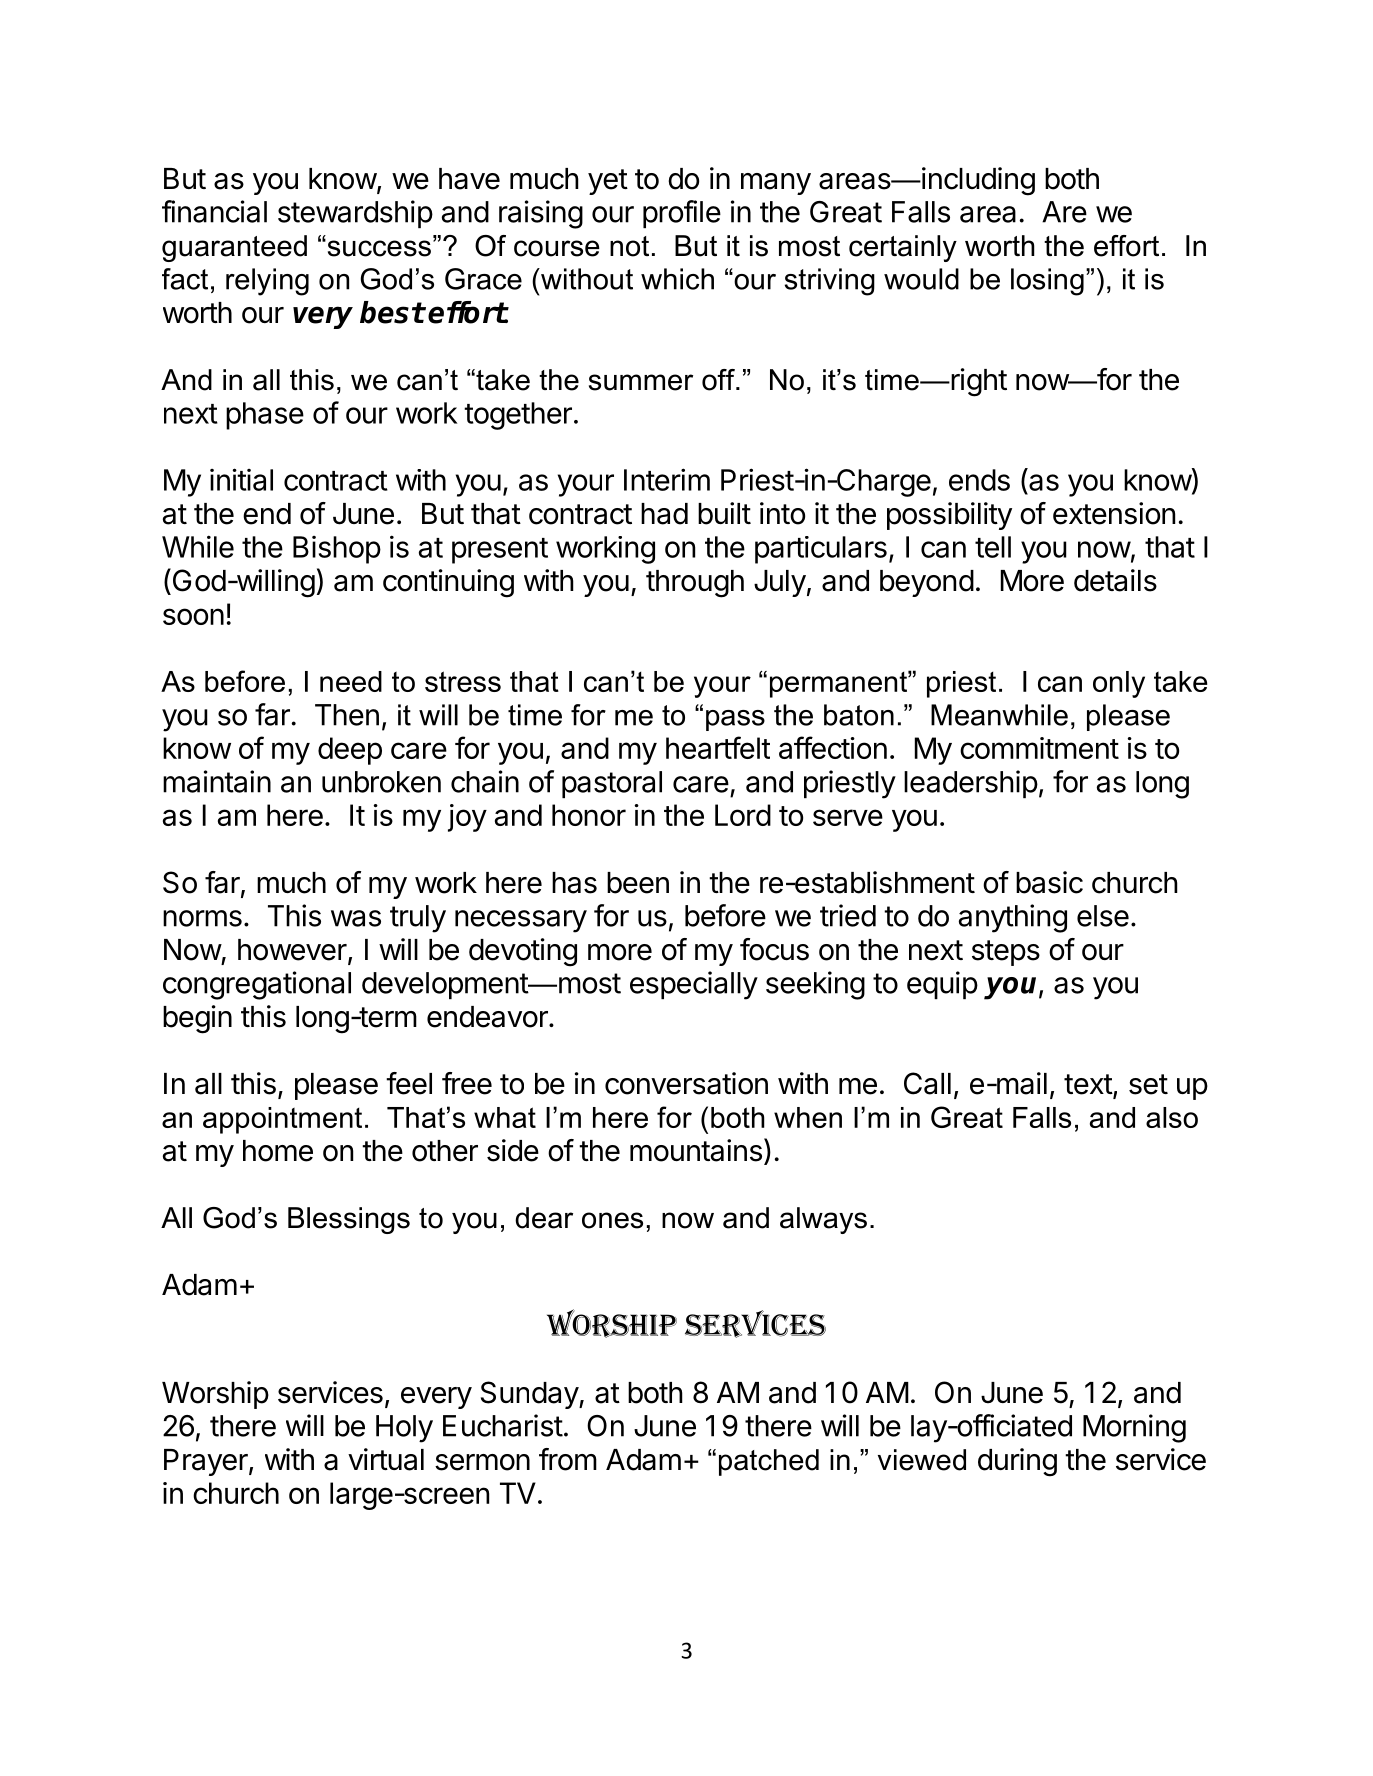  What do you see at coordinates (386, 1459) in the image?
I see `virtual` at bounding box center [386, 1459].
